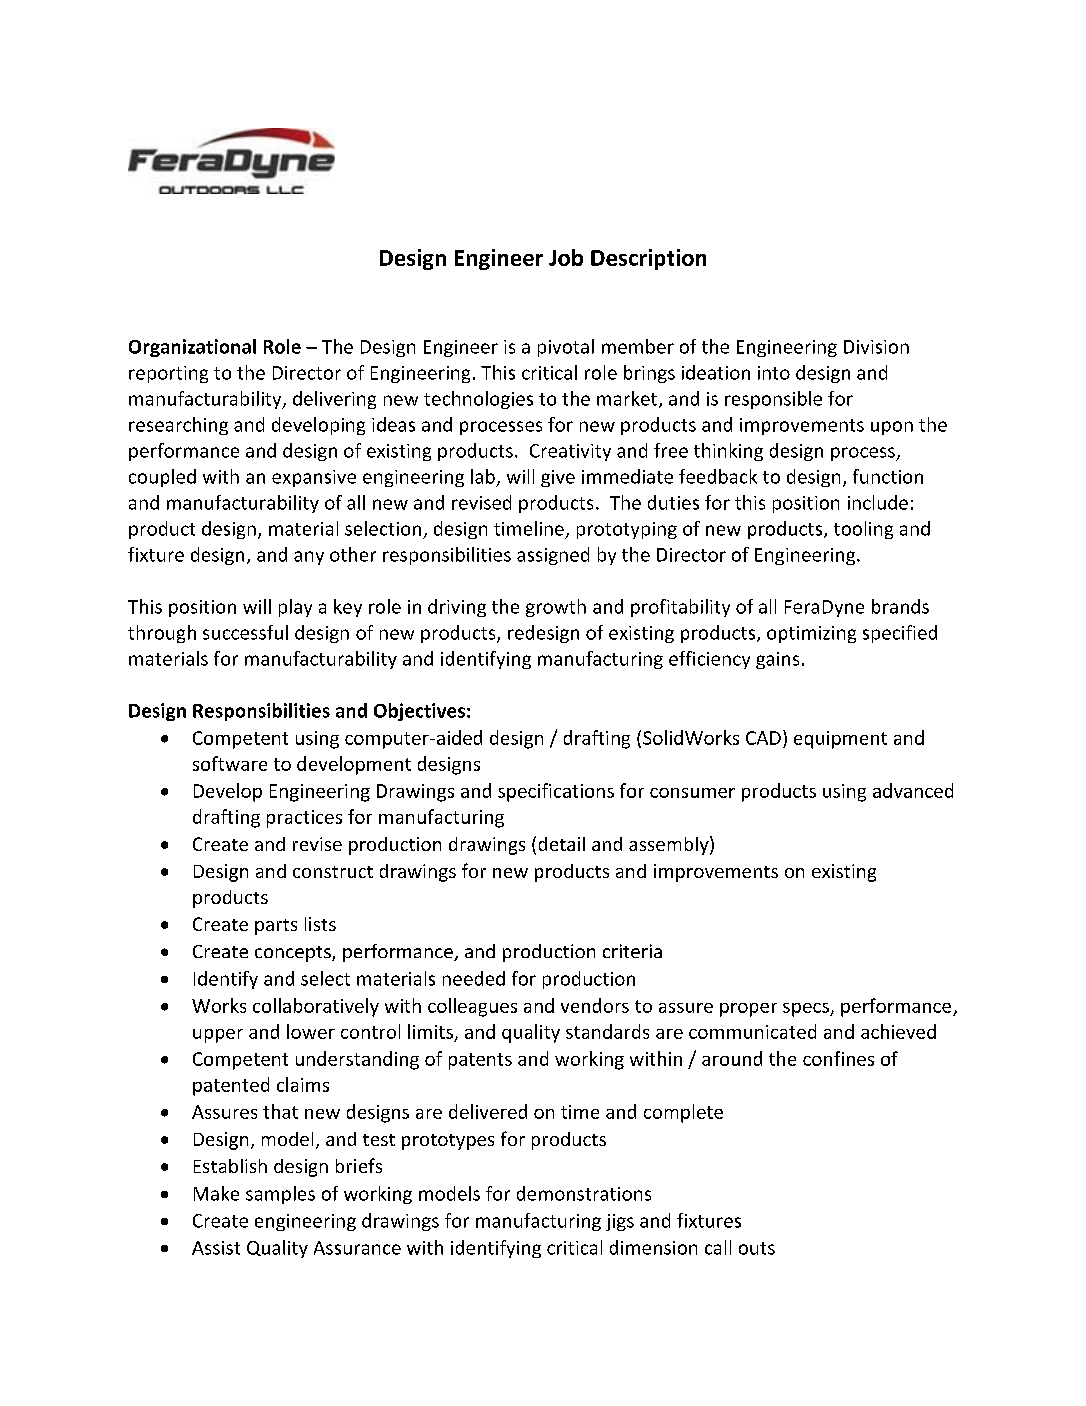  Describe the element at coordinates (562, 844) in the document. I see `detail` at that location.
